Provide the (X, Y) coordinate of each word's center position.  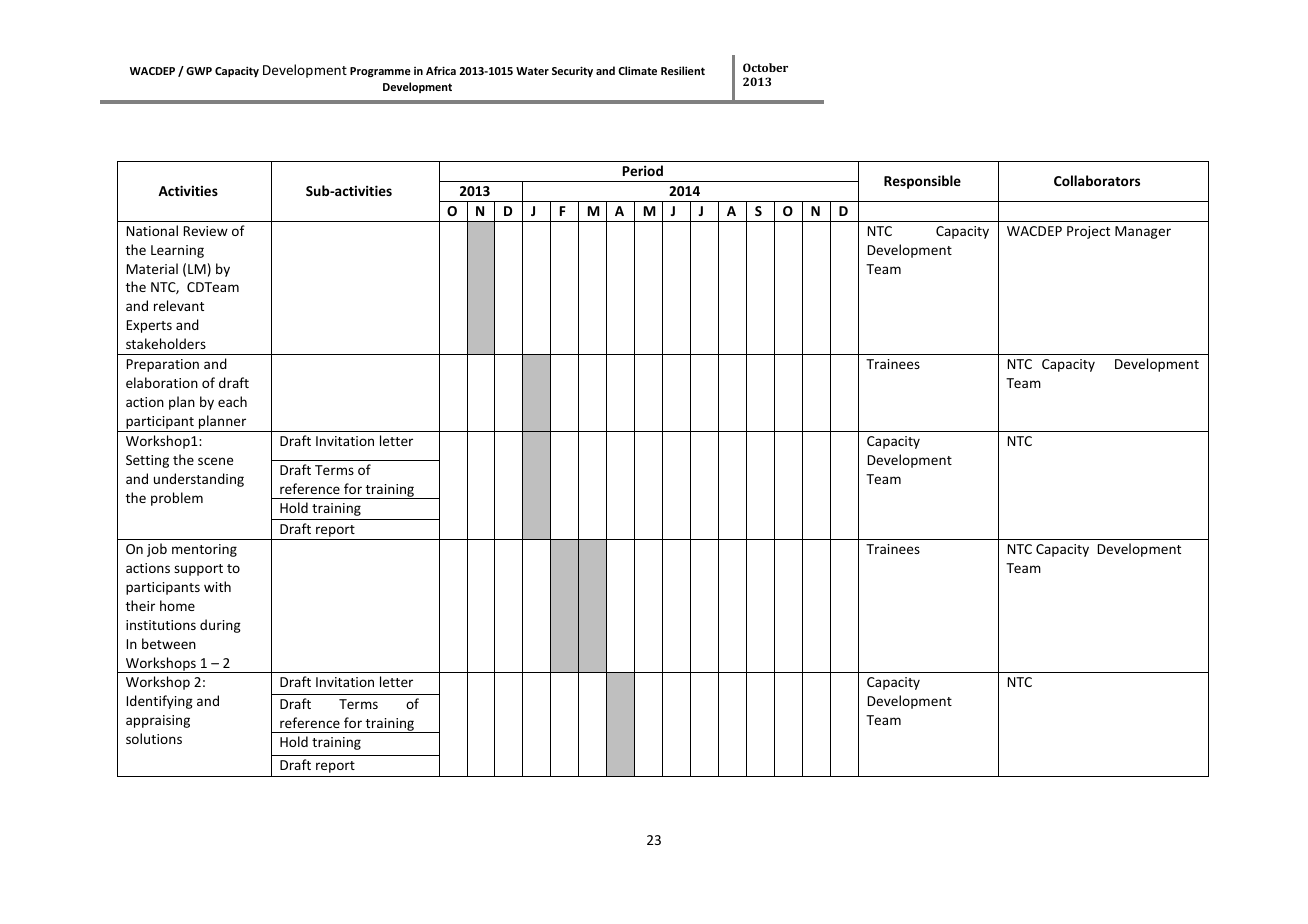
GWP (199, 71)
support (198, 570)
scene (215, 461)
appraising (158, 721)
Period (643, 170)
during (220, 626)
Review (206, 231)
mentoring (204, 550)
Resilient (683, 70)
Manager (1143, 232)
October (765, 67)
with (217, 586)
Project (1088, 232)
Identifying (160, 702)
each (232, 401)
